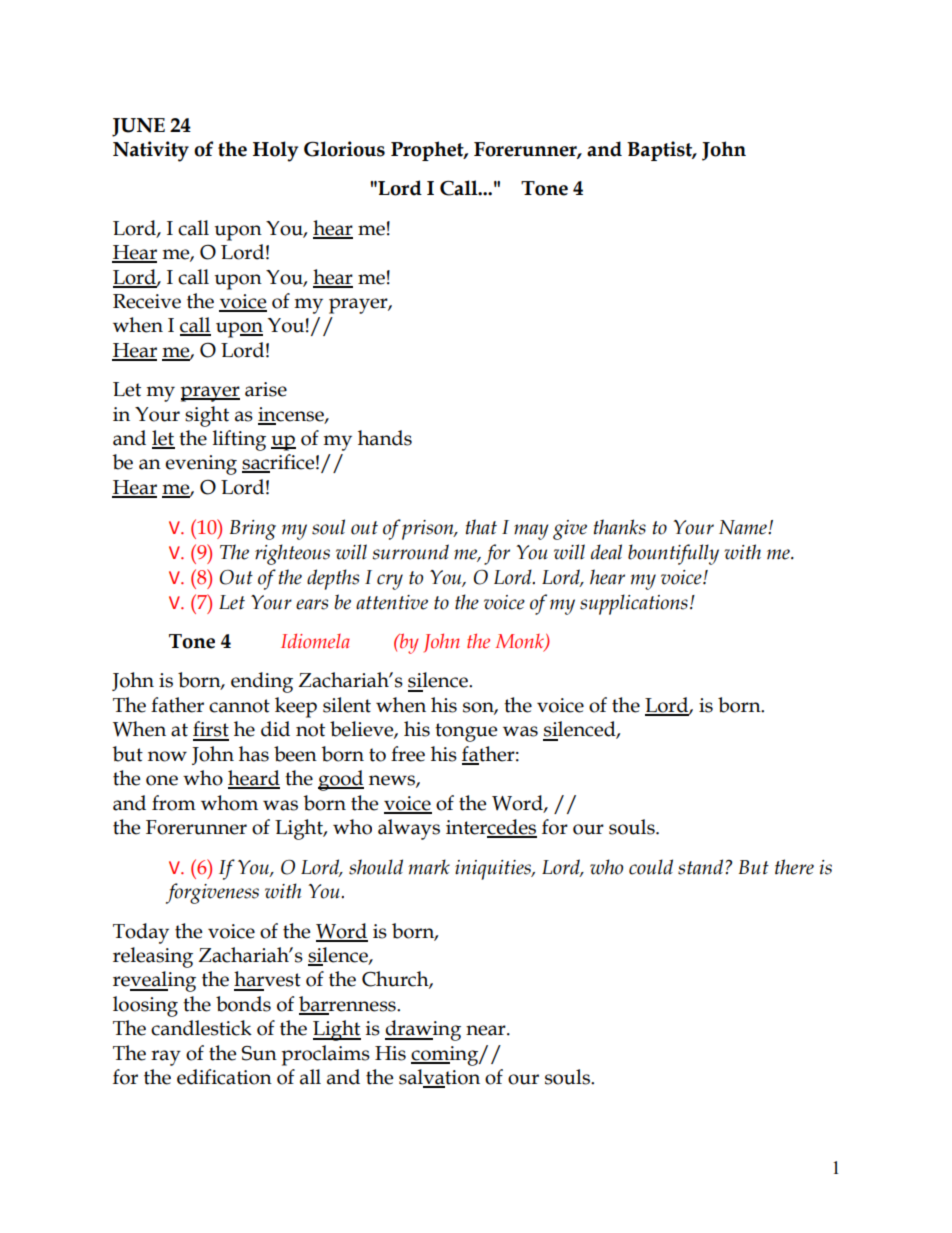  I want to click on hands, so click(385, 438).
